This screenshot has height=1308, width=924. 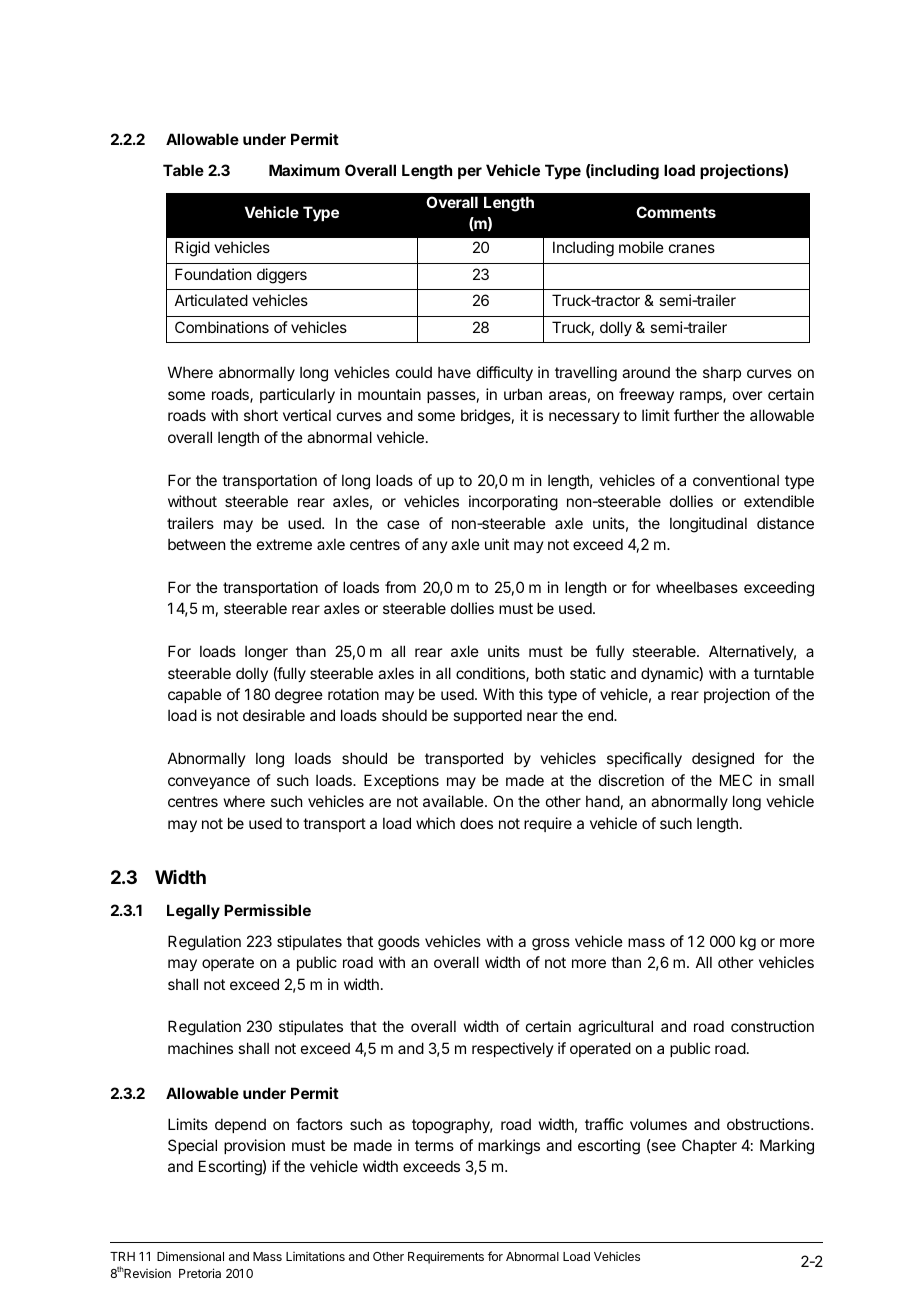 I want to click on incorporating, so click(x=513, y=503).
